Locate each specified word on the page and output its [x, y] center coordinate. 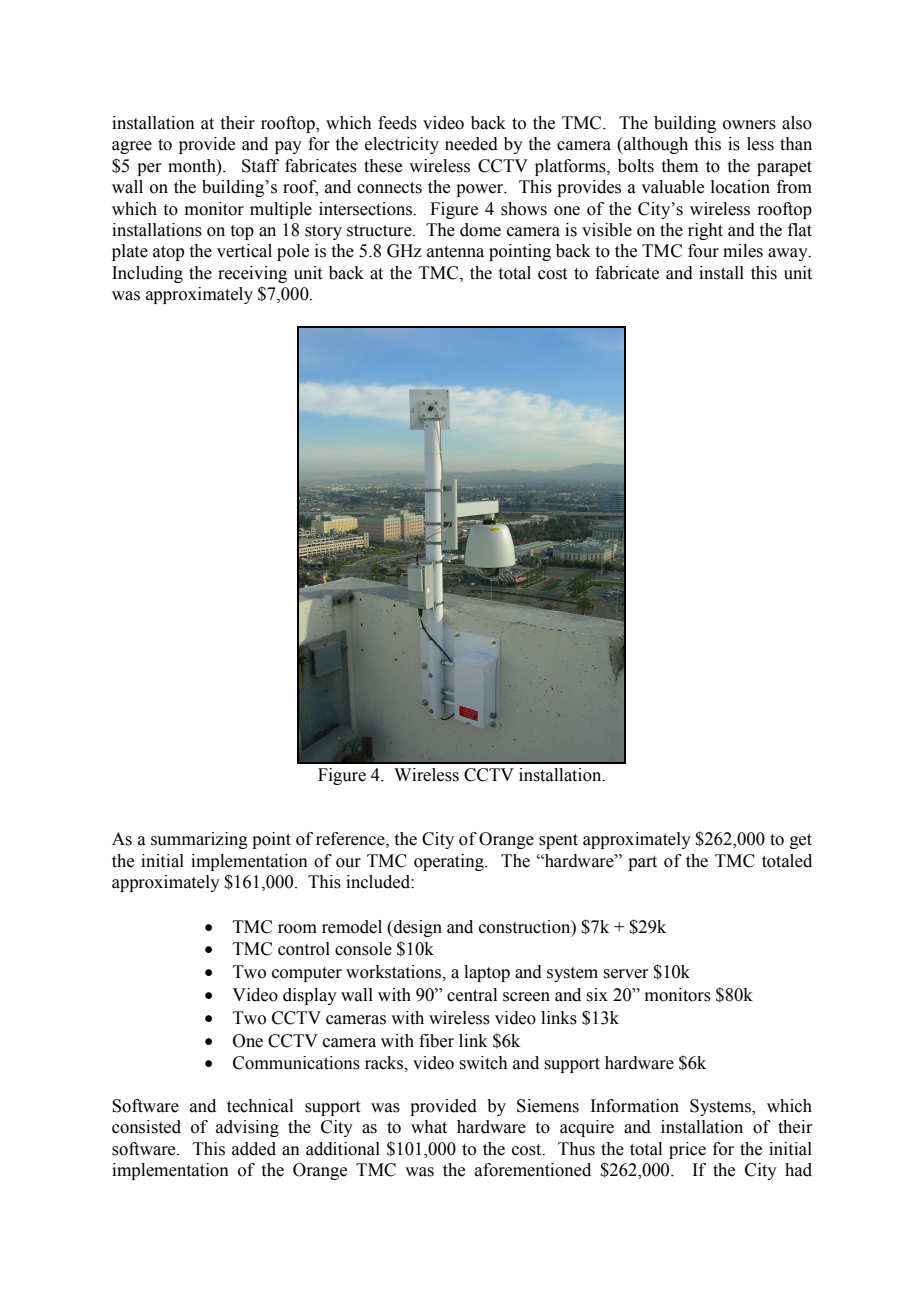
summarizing [199, 840]
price [687, 1150]
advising [247, 1128]
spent [558, 841]
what [429, 1127]
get [801, 841]
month [193, 166]
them [680, 166]
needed [471, 144]
